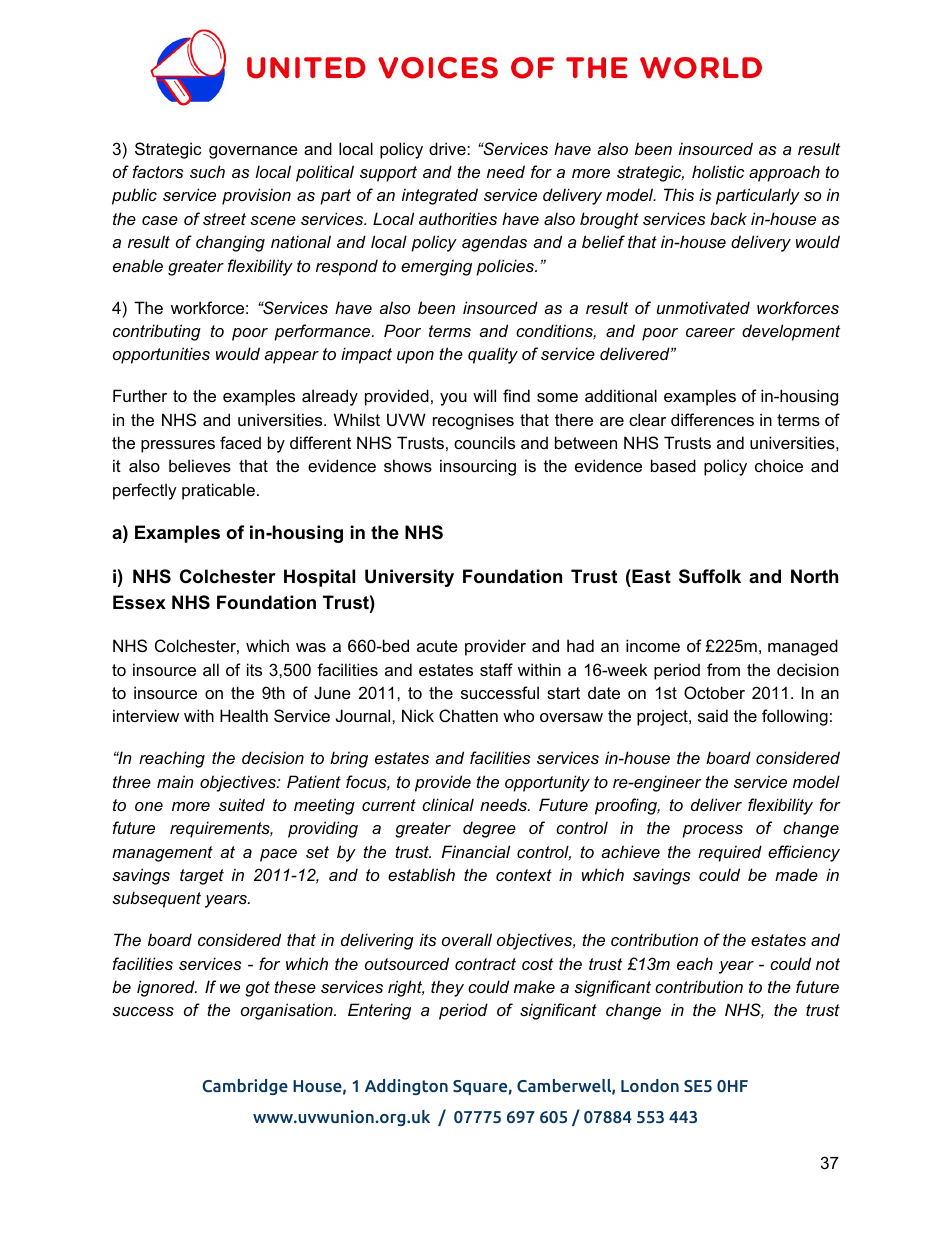 This screenshot has height=1233, width=952. What do you see at coordinates (730, 853) in the screenshot?
I see `required` at bounding box center [730, 853].
